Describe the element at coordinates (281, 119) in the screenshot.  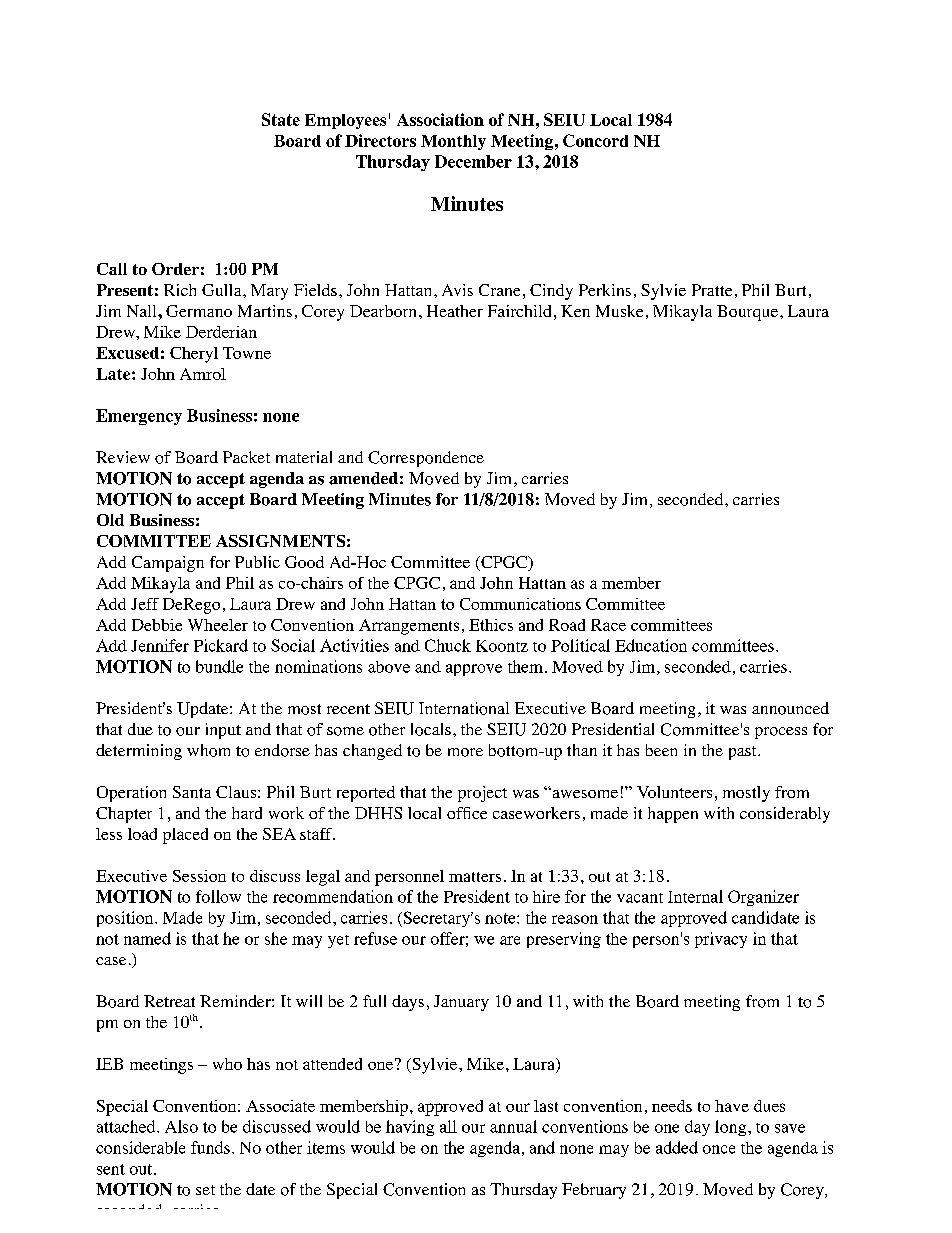
I see `State` at that location.
